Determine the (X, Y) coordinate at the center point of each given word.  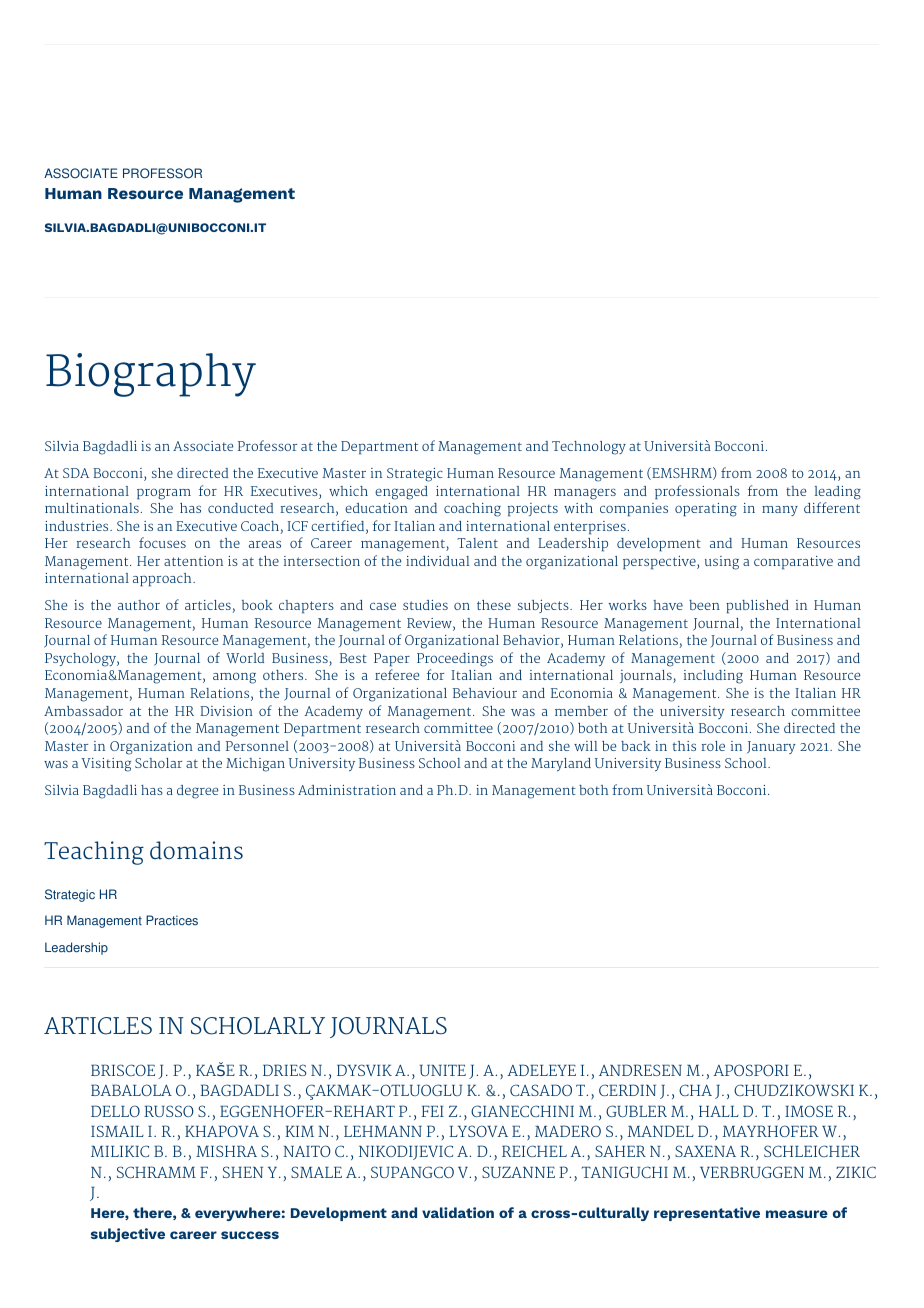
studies (425, 605)
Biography (151, 375)
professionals (697, 492)
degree (197, 792)
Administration (347, 790)
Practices (172, 920)
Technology (589, 448)
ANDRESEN (640, 1070)
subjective (128, 1235)
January (771, 747)
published (757, 606)
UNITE (443, 1070)
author (139, 605)
